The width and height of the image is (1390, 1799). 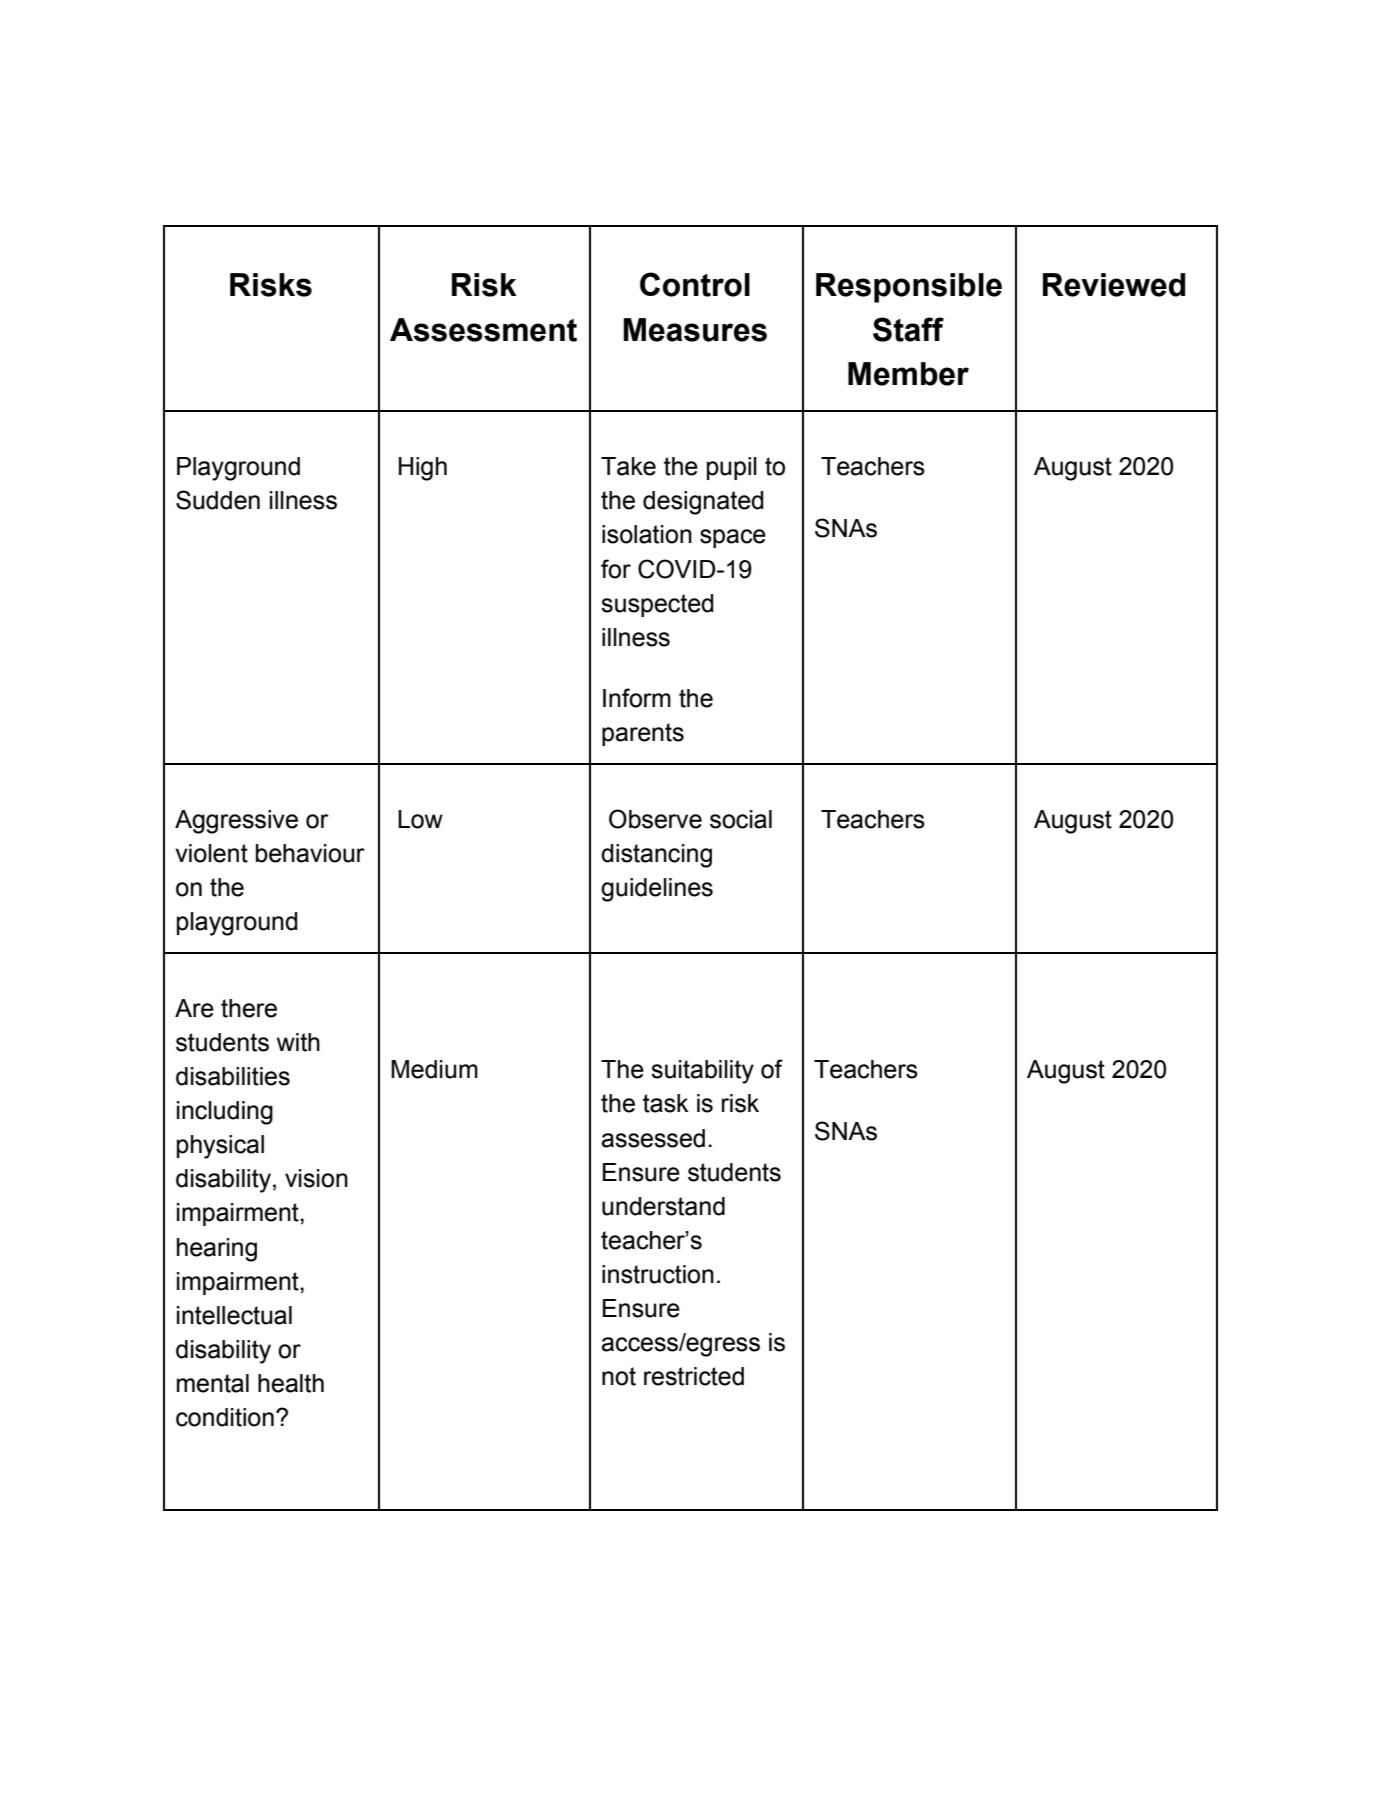 I want to click on social, so click(x=741, y=819).
